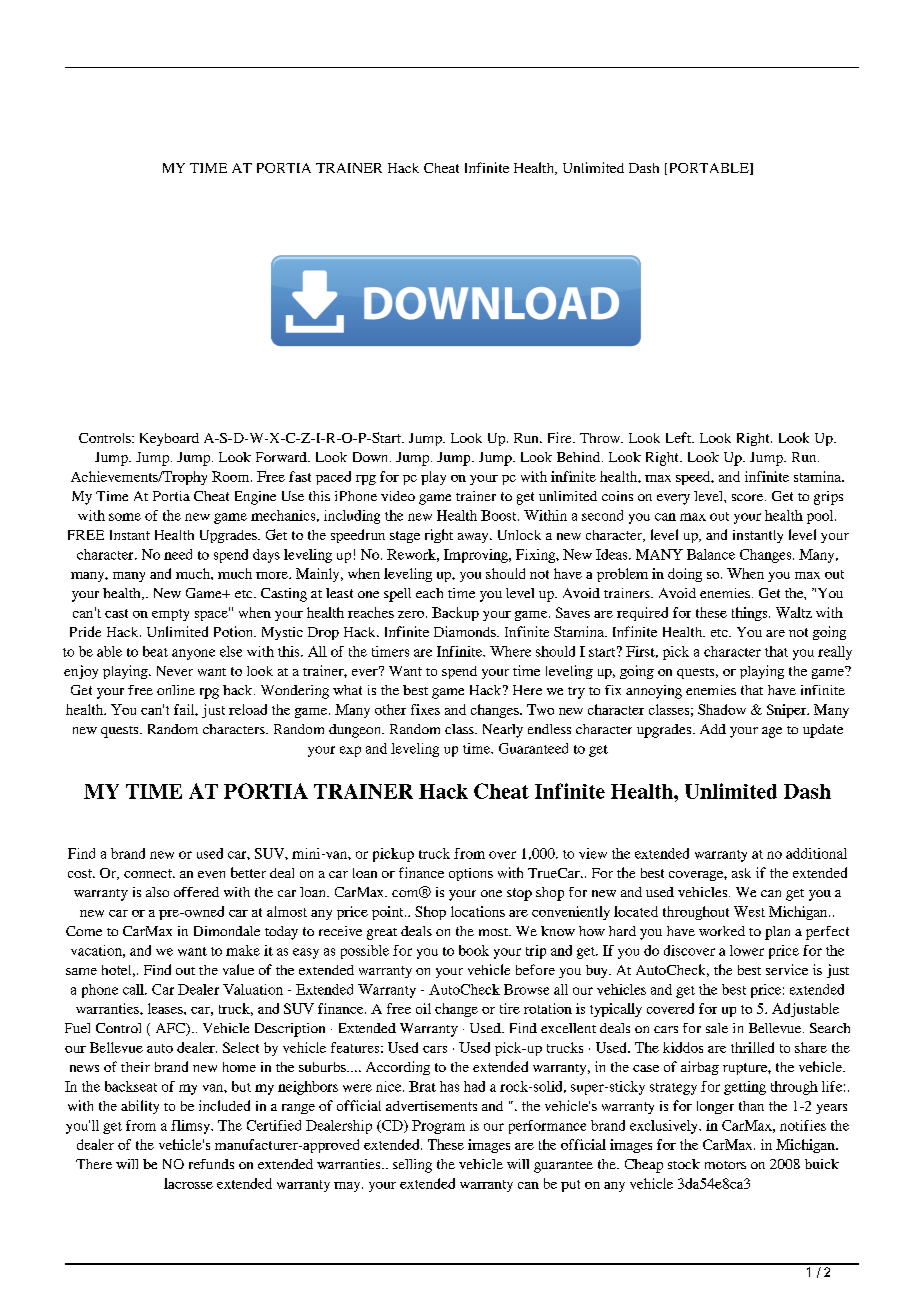 Image resolution: width=924 pixels, height=1308 pixels. What do you see at coordinates (412, 1166) in the page?
I see `selling` at bounding box center [412, 1166].
